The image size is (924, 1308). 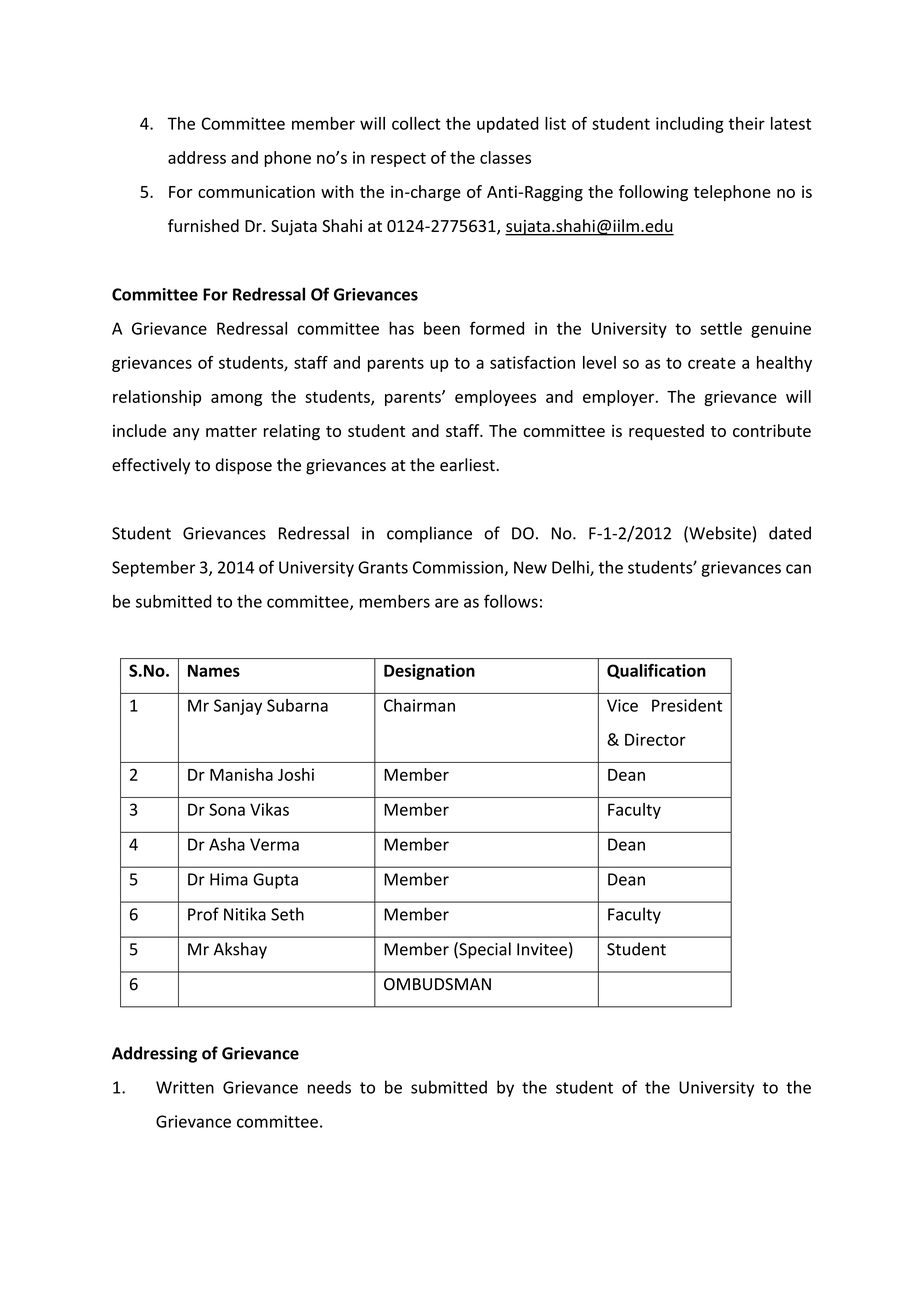 I want to click on earliest, so click(x=468, y=465).
